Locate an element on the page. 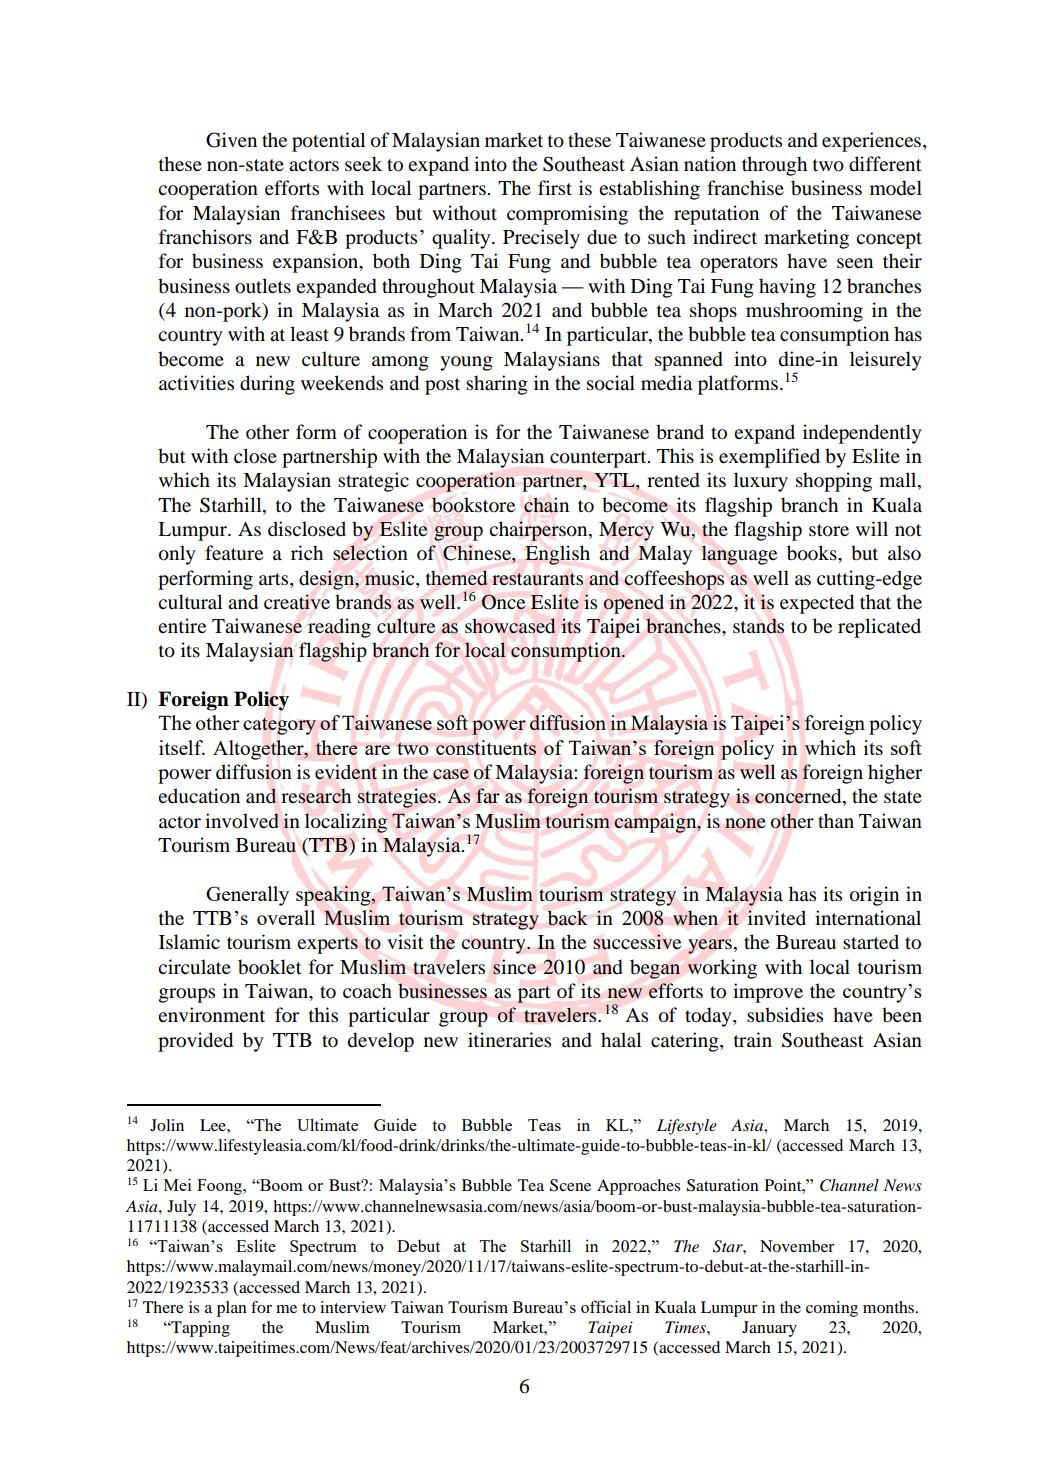 Image resolution: width=1049 pixels, height=1484 pixels. English is located at coordinates (557, 555).
